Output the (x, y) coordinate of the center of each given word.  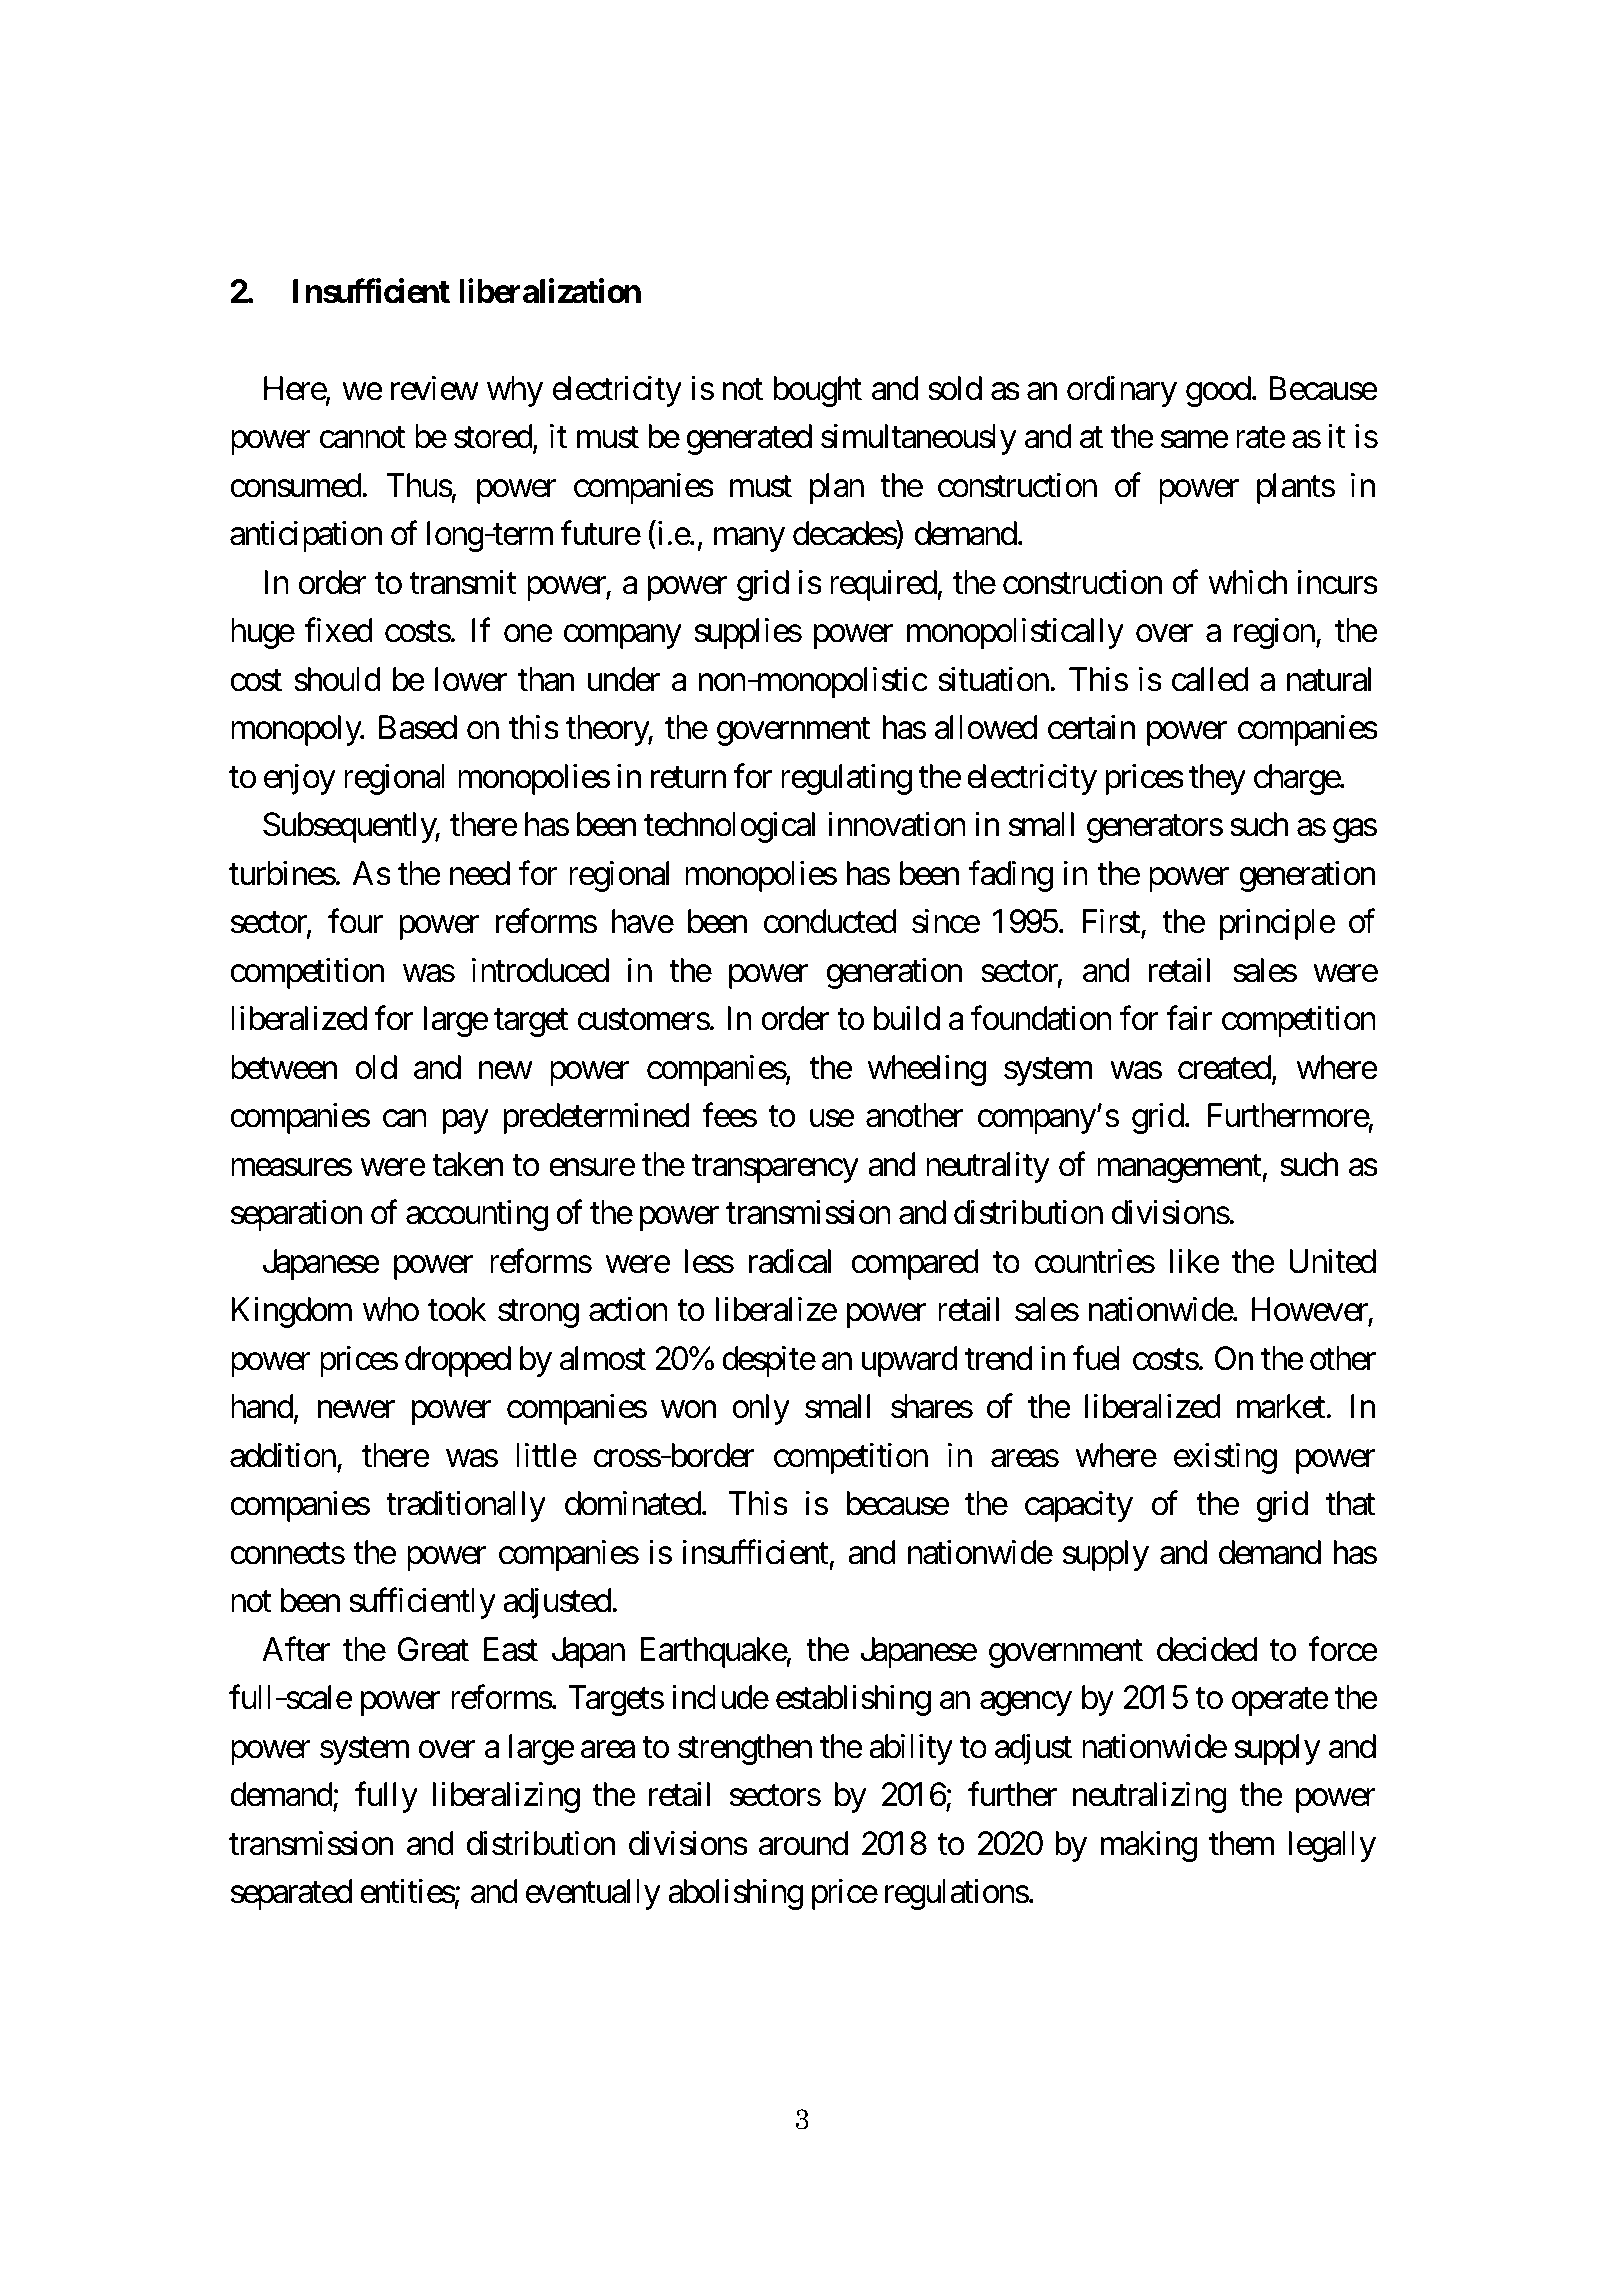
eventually (593, 1894)
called (1210, 679)
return (688, 778)
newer (356, 1410)
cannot (362, 438)
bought (817, 391)
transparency (775, 1169)
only (761, 1409)
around (803, 1843)
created (1224, 1067)
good (1218, 391)
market (1281, 1406)
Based (418, 727)
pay (465, 1122)
